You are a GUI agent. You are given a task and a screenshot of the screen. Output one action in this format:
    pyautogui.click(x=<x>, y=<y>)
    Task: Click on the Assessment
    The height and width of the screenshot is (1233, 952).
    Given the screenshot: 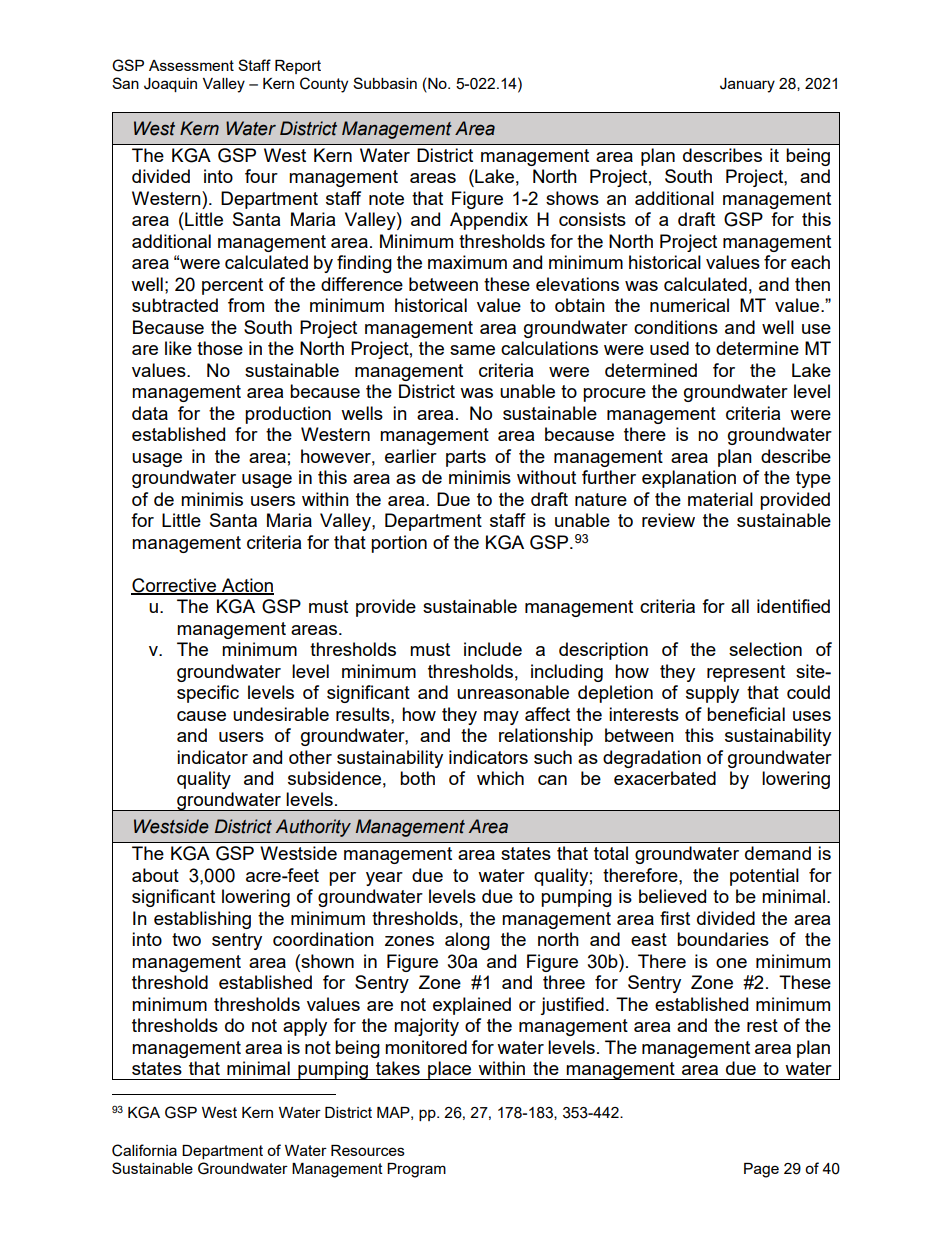 What is the action you would take?
    pyautogui.click(x=191, y=65)
